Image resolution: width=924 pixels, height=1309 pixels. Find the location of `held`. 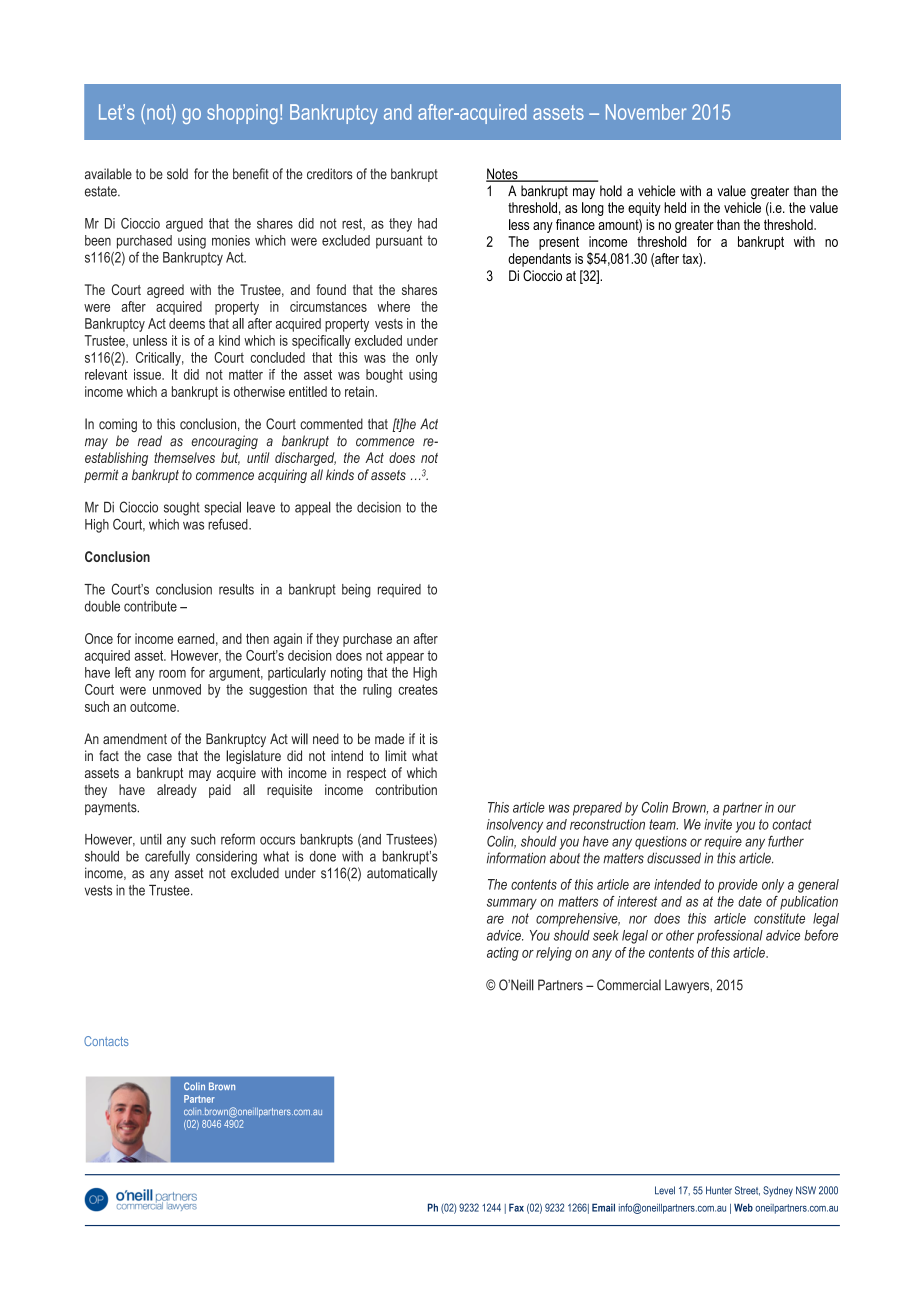

held is located at coordinates (675, 207).
